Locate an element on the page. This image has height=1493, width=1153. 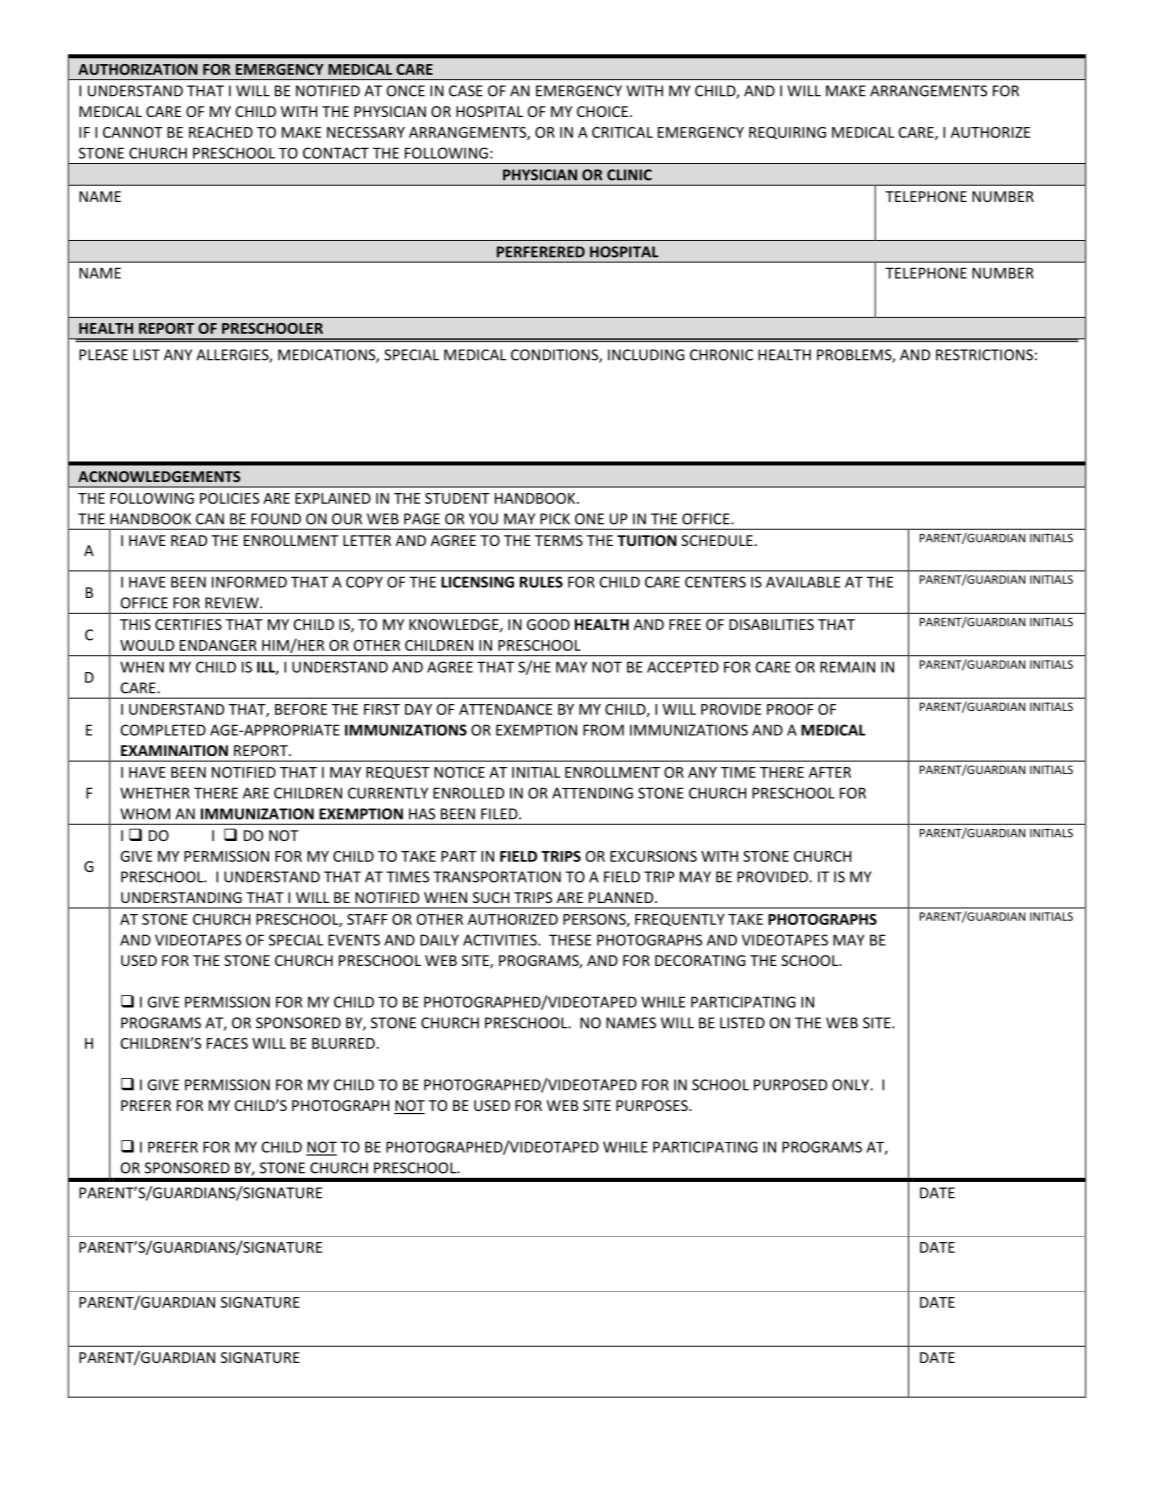
AFTER is located at coordinates (830, 772).
